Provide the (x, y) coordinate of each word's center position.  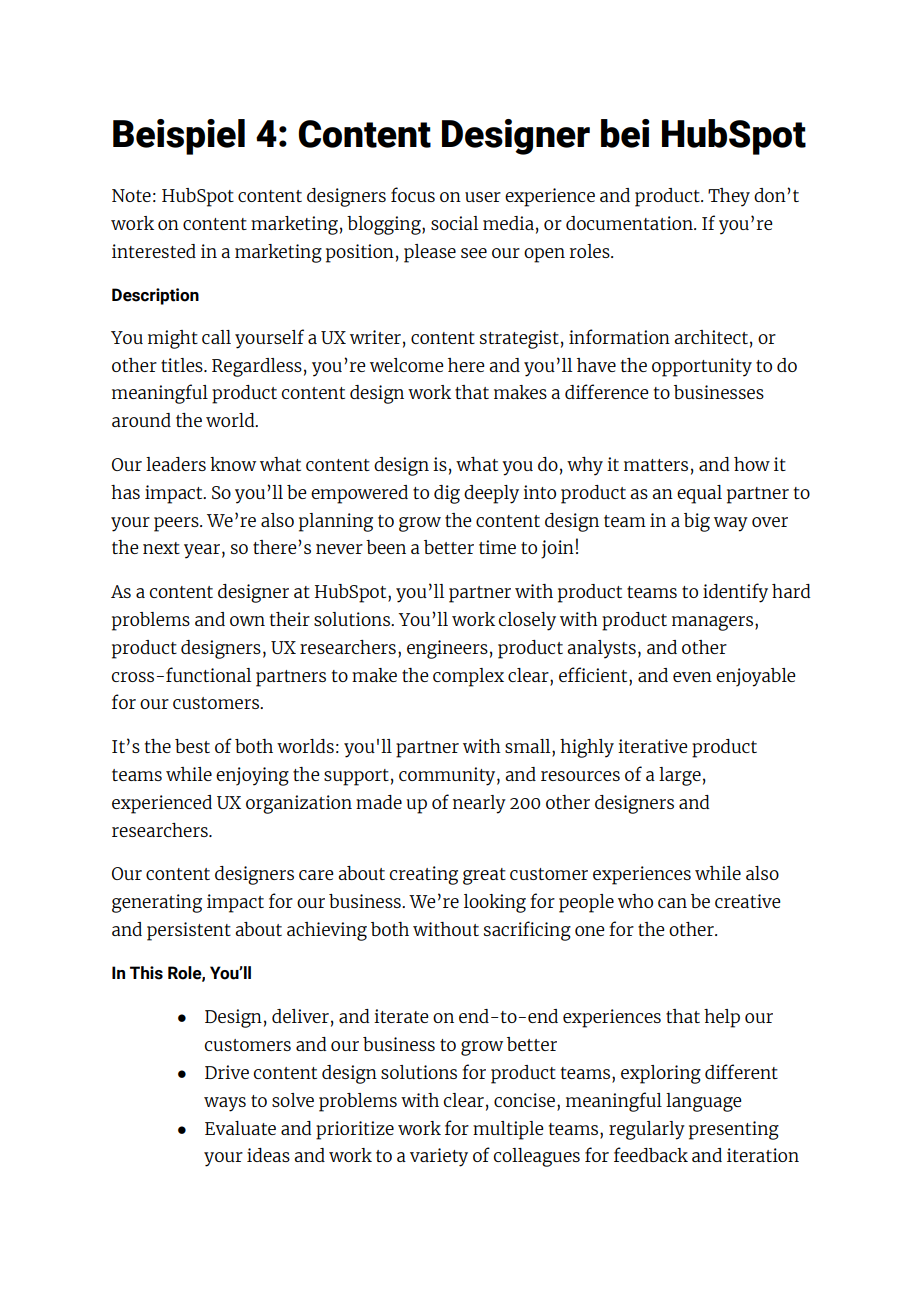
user (483, 197)
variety (439, 1157)
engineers (447, 649)
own (247, 621)
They (729, 197)
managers (712, 623)
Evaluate (240, 1128)
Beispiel (179, 137)
